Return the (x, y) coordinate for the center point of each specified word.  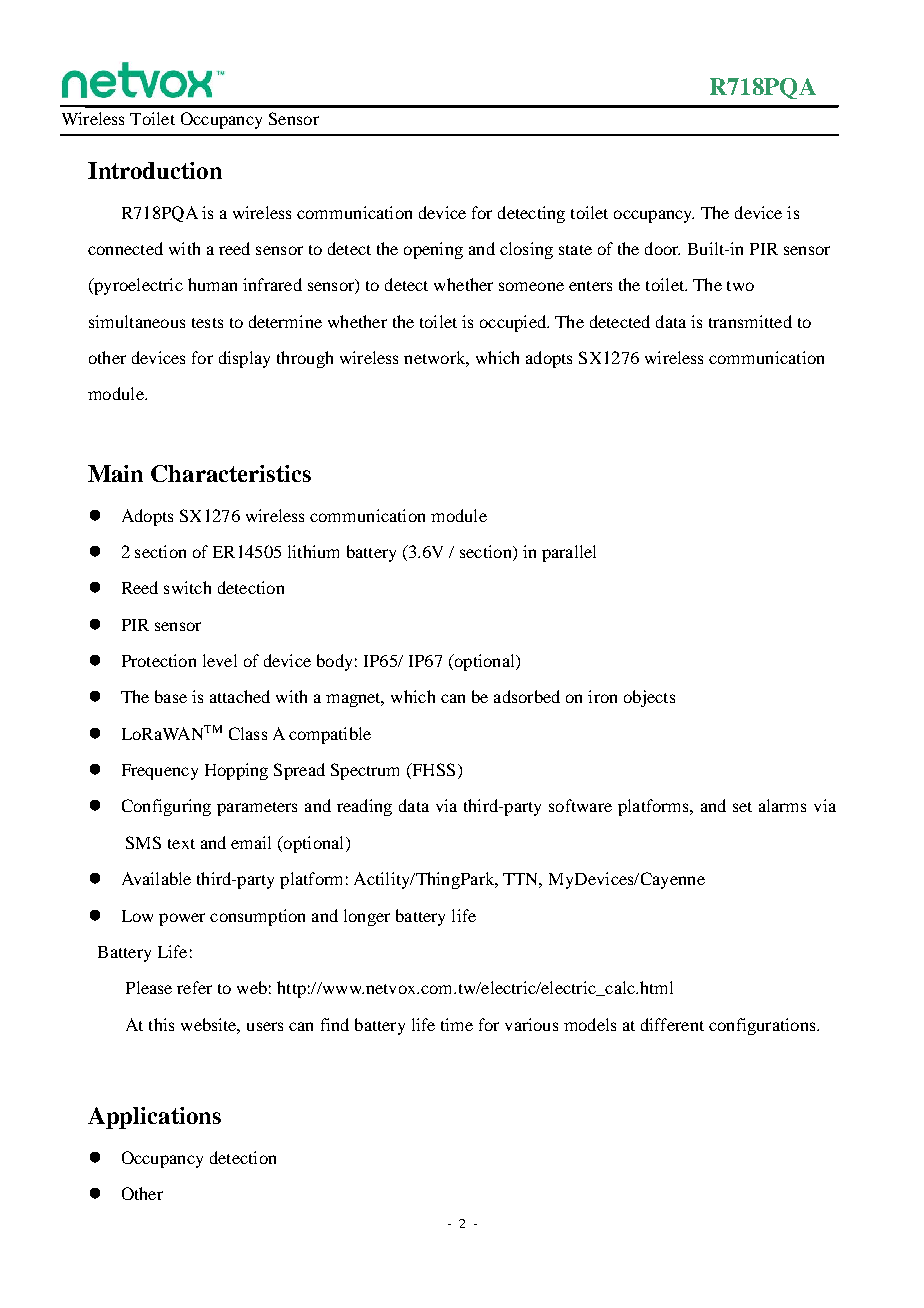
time (457, 1024)
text (181, 844)
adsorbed (527, 696)
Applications (154, 1118)
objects (649, 698)
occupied (514, 323)
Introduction (155, 170)
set (742, 807)
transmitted (750, 321)
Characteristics (231, 473)
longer (367, 917)
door (662, 248)
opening (433, 250)
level (220, 660)
